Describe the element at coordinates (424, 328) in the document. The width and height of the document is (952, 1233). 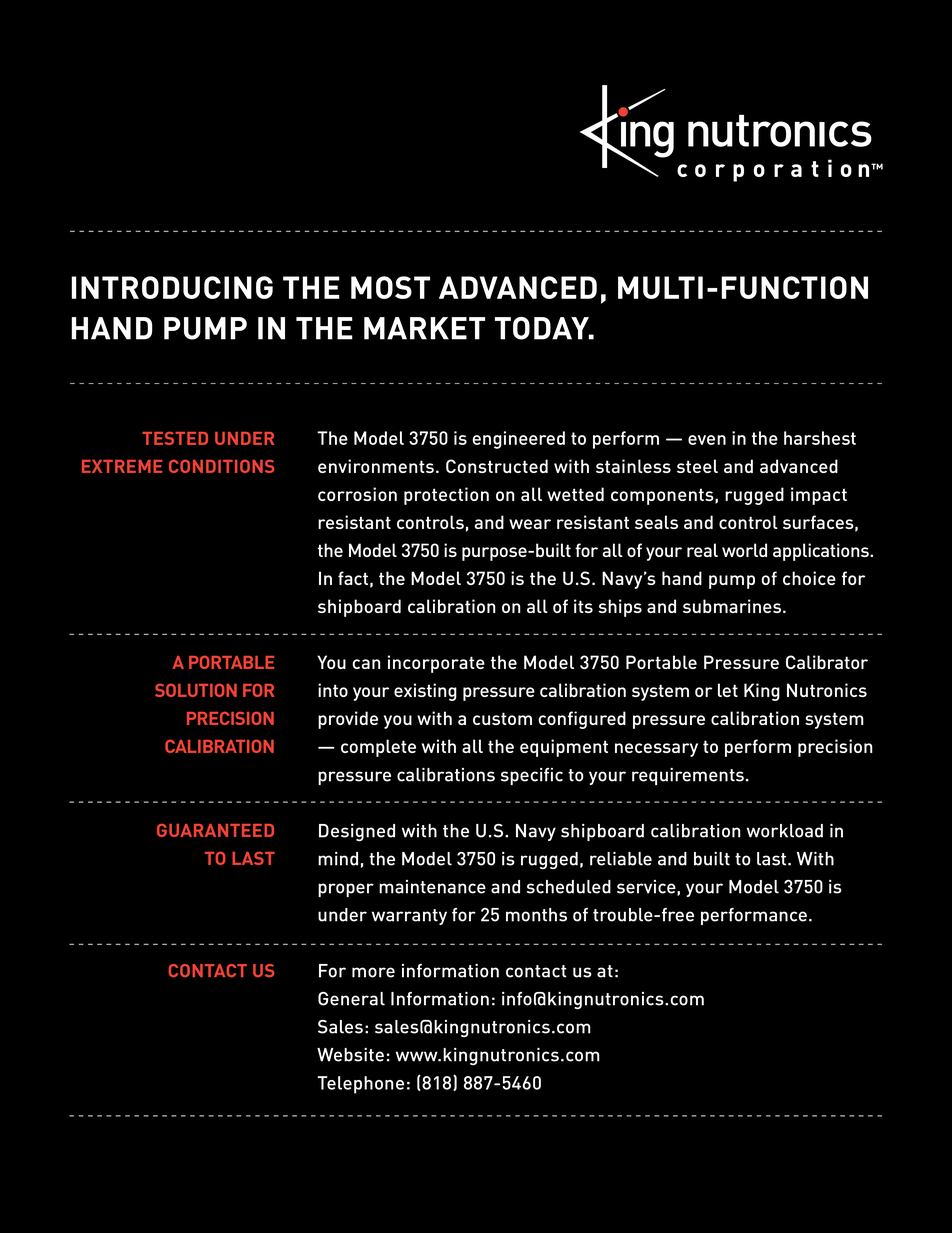
I see `MARKET` at that location.
